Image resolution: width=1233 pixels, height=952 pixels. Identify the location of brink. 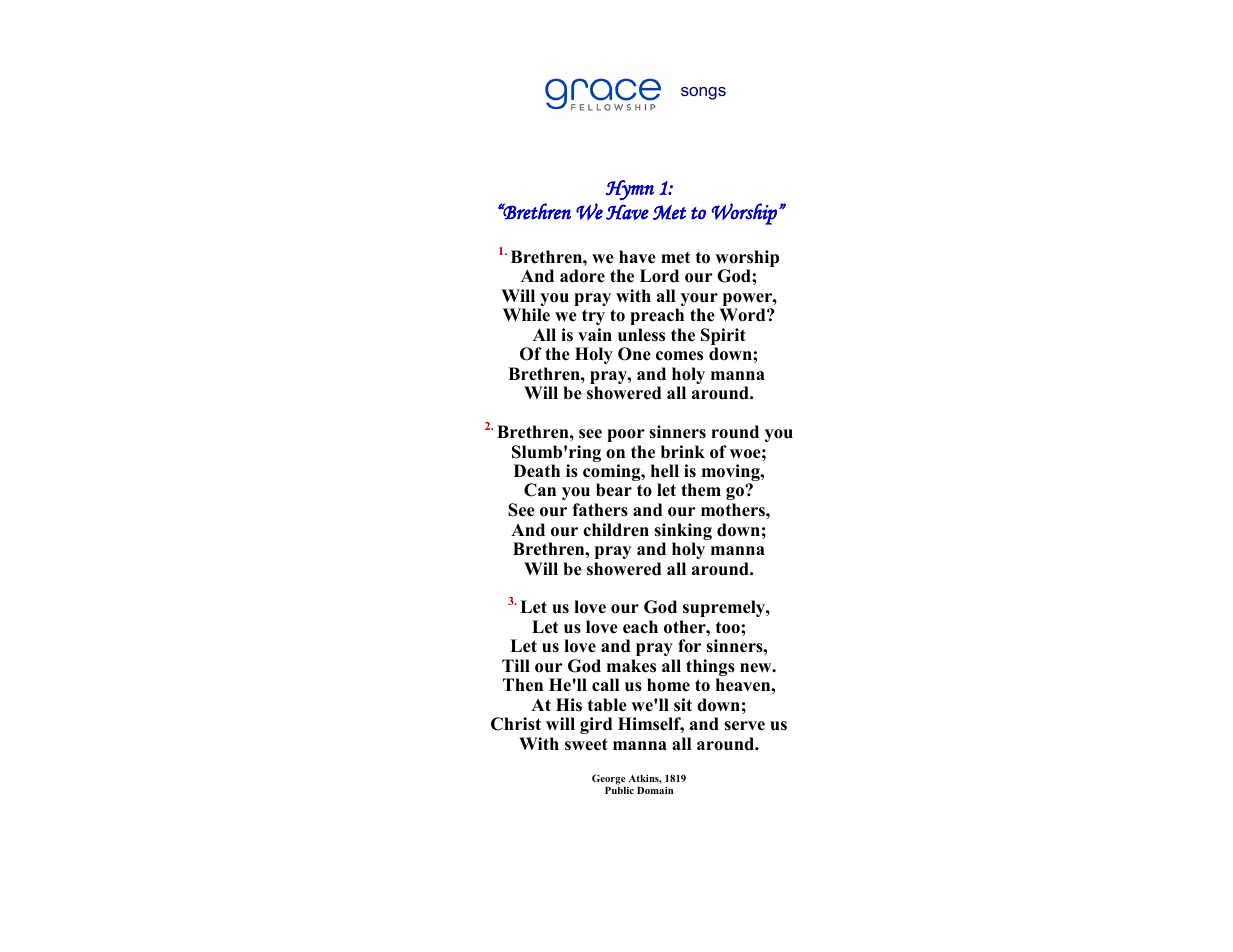
(683, 452).
